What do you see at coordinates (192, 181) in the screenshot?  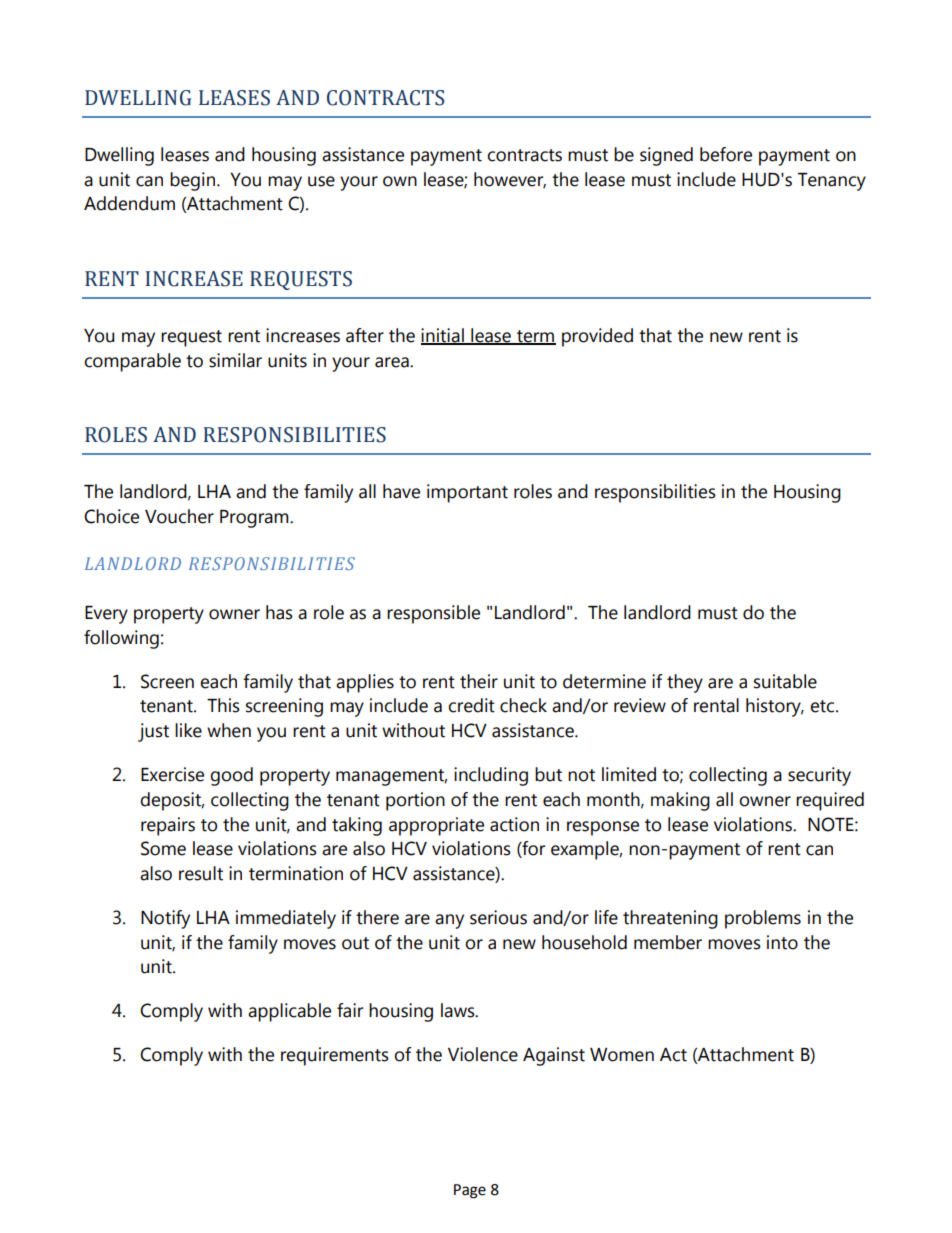 I see `begin` at bounding box center [192, 181].
